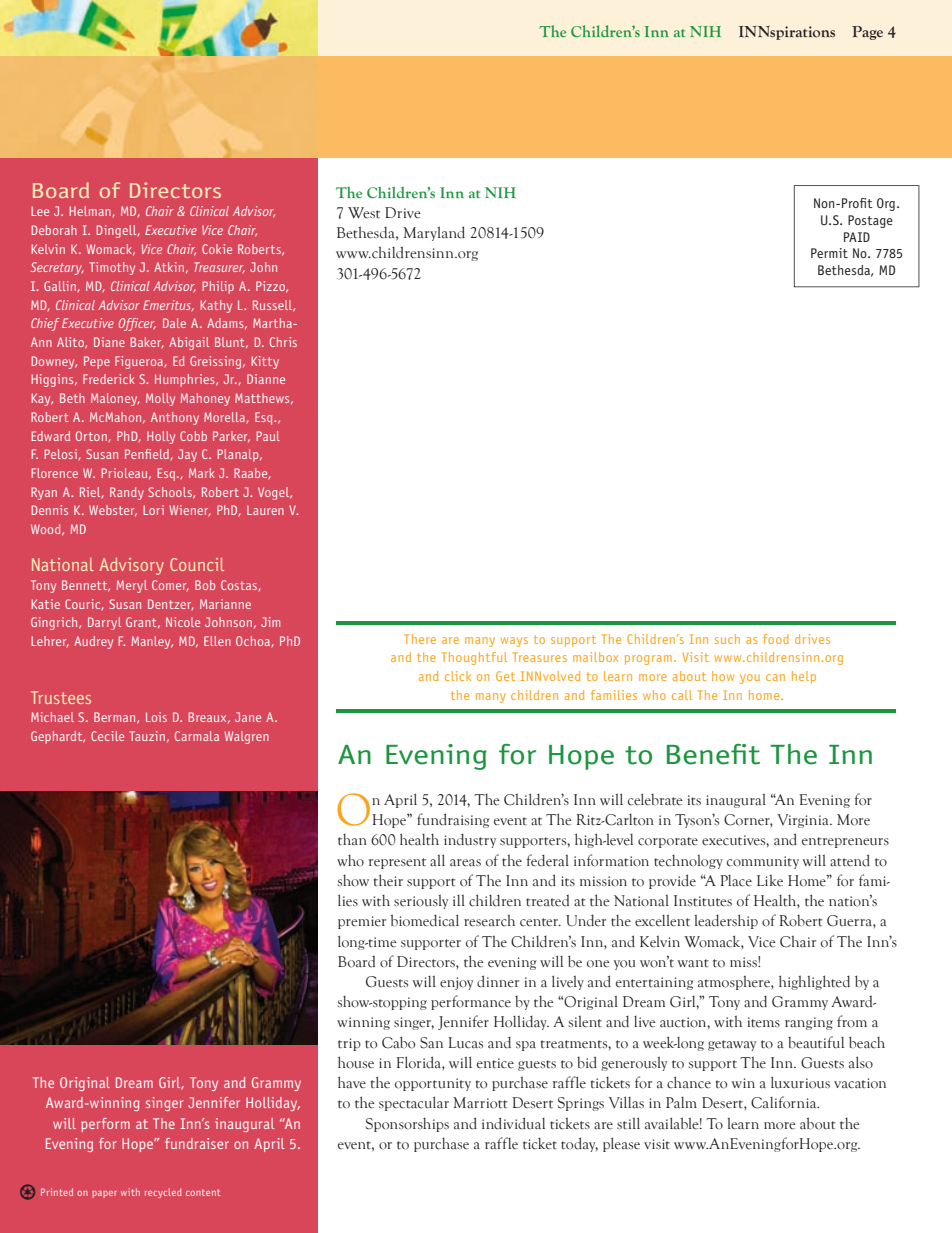 The width and height of the screenshot is (952, 1233). I want to click on Lee, so click(40, 211).
